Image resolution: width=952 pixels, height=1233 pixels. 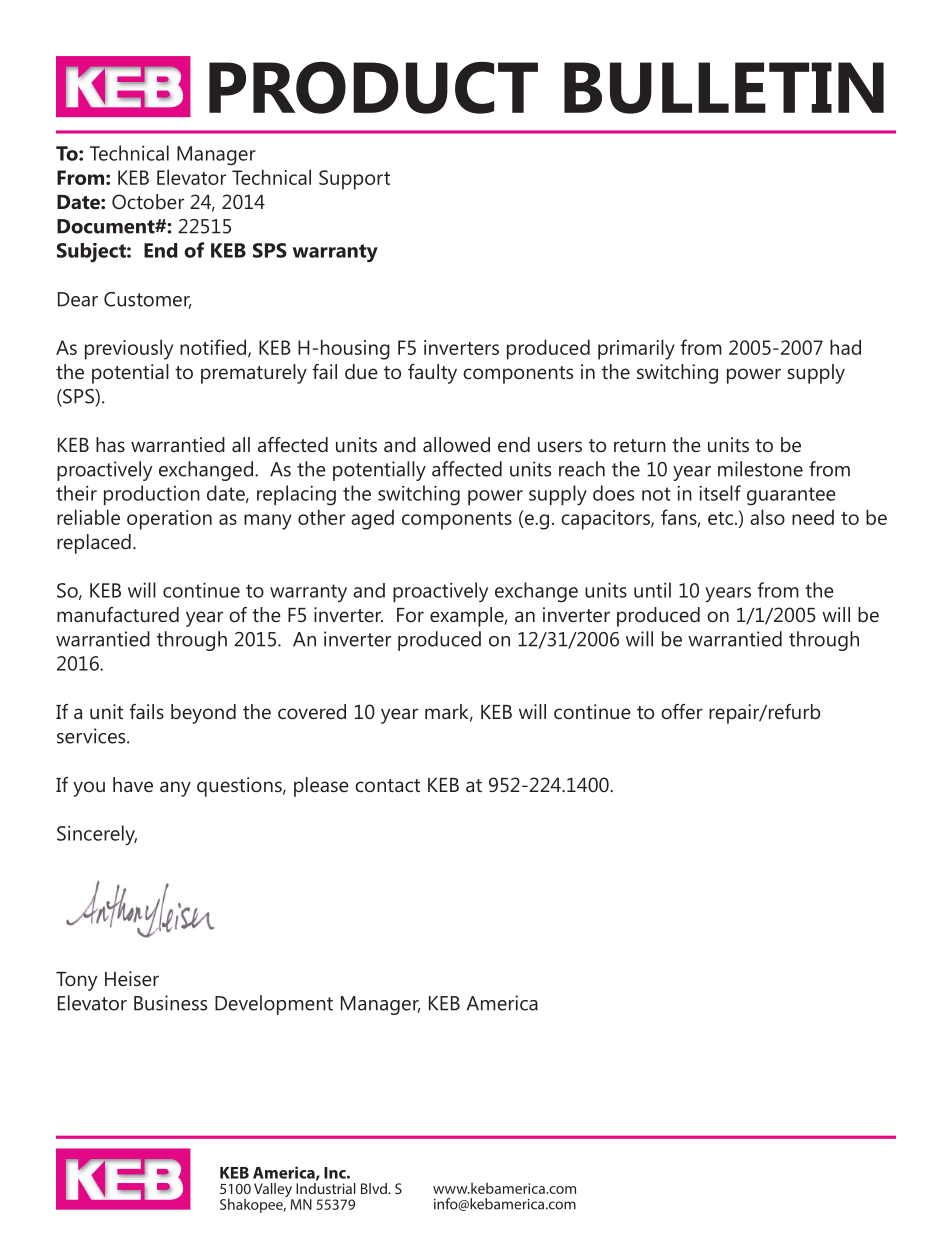 I want to click on Support, so click(x=354, y=180).
